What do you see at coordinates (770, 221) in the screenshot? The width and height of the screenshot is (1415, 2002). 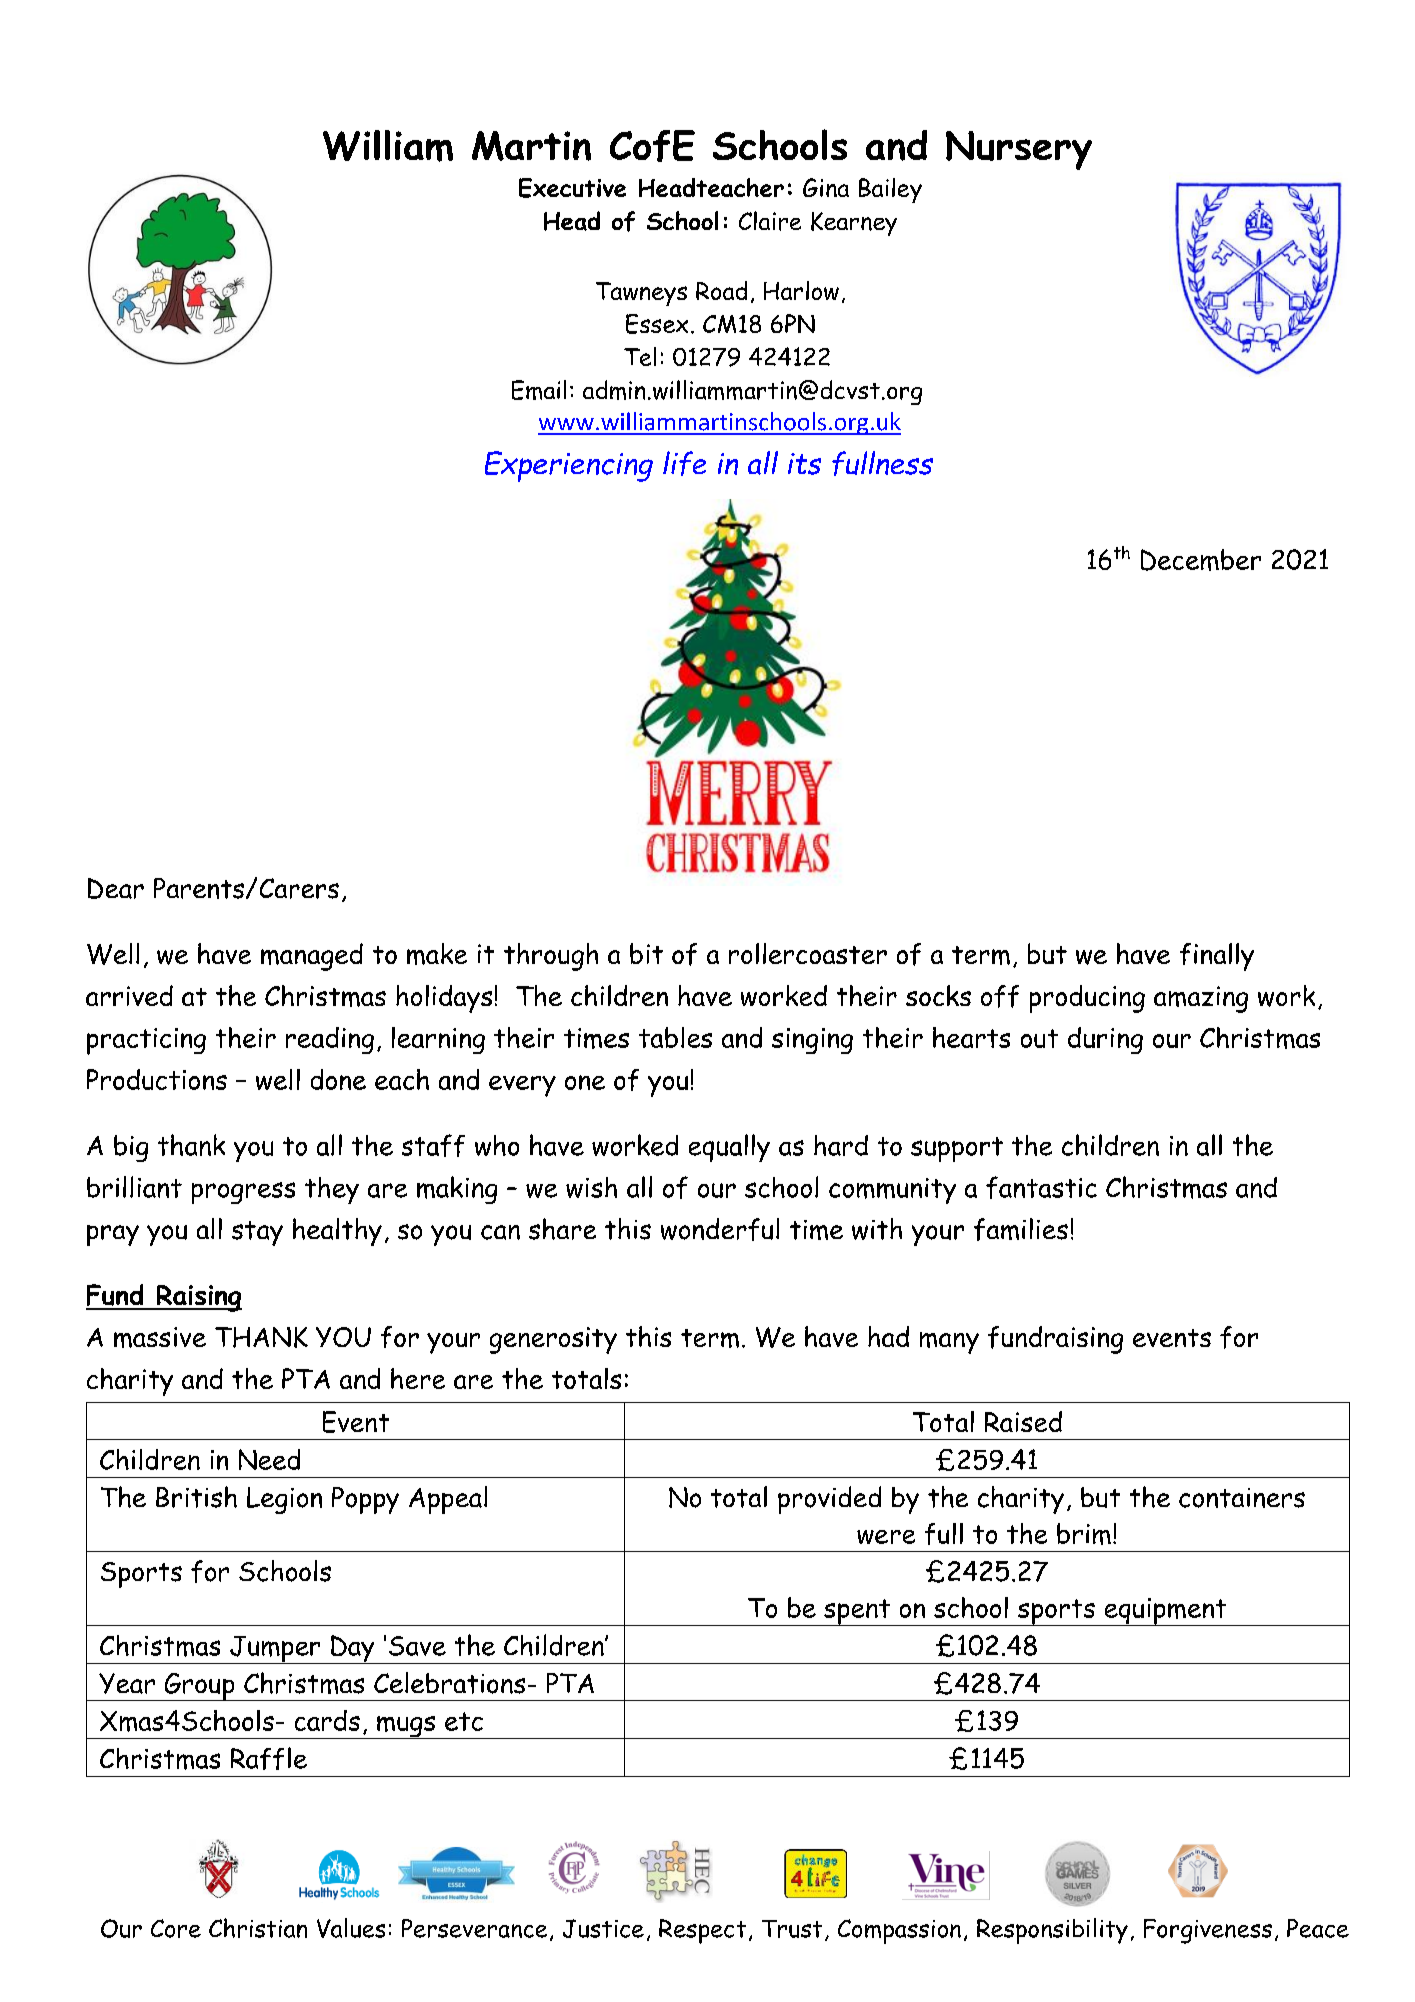 I see `Claire` at bounding box center [770, 221].
